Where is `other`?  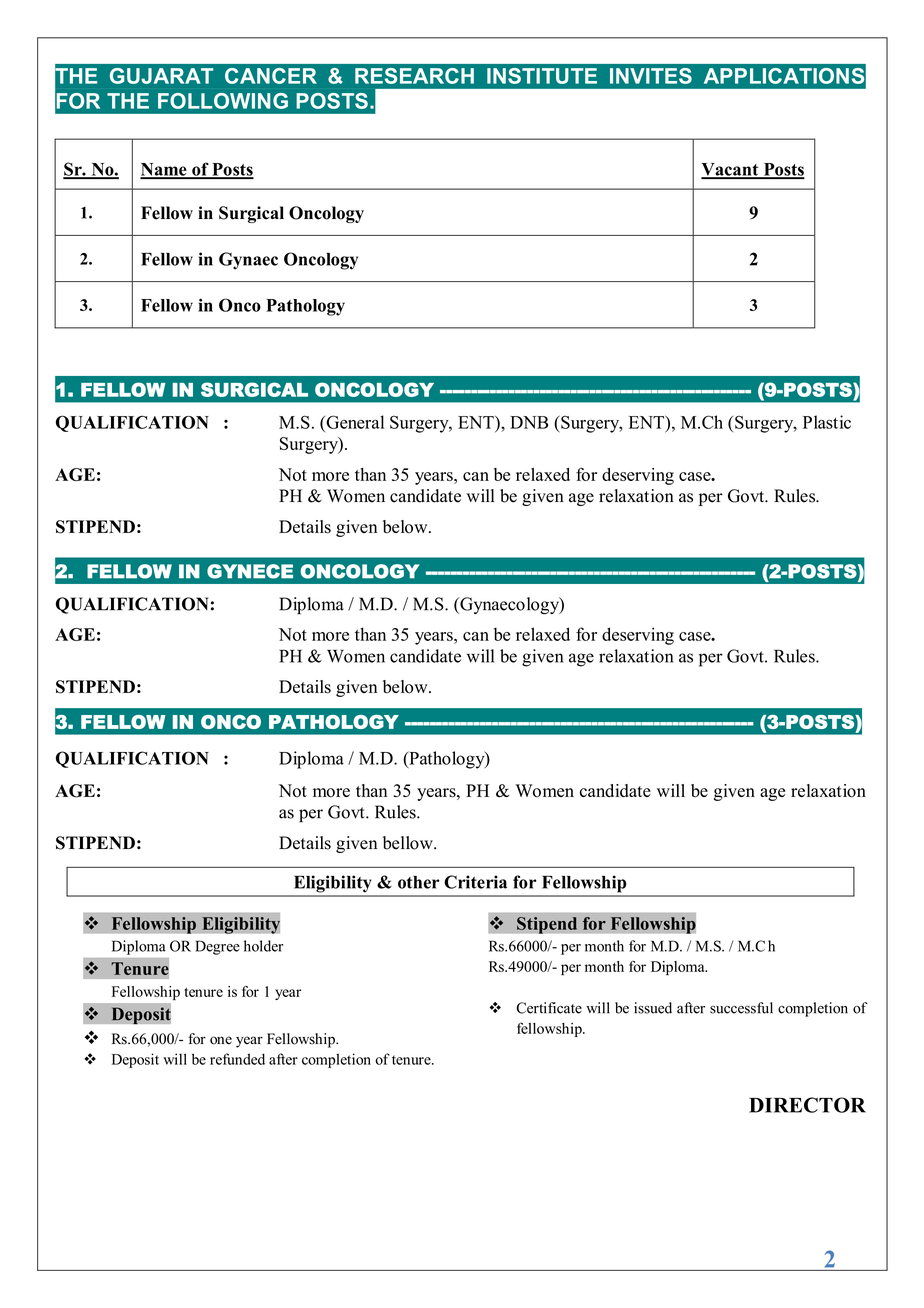 other is located at coordinates (419, 882).
